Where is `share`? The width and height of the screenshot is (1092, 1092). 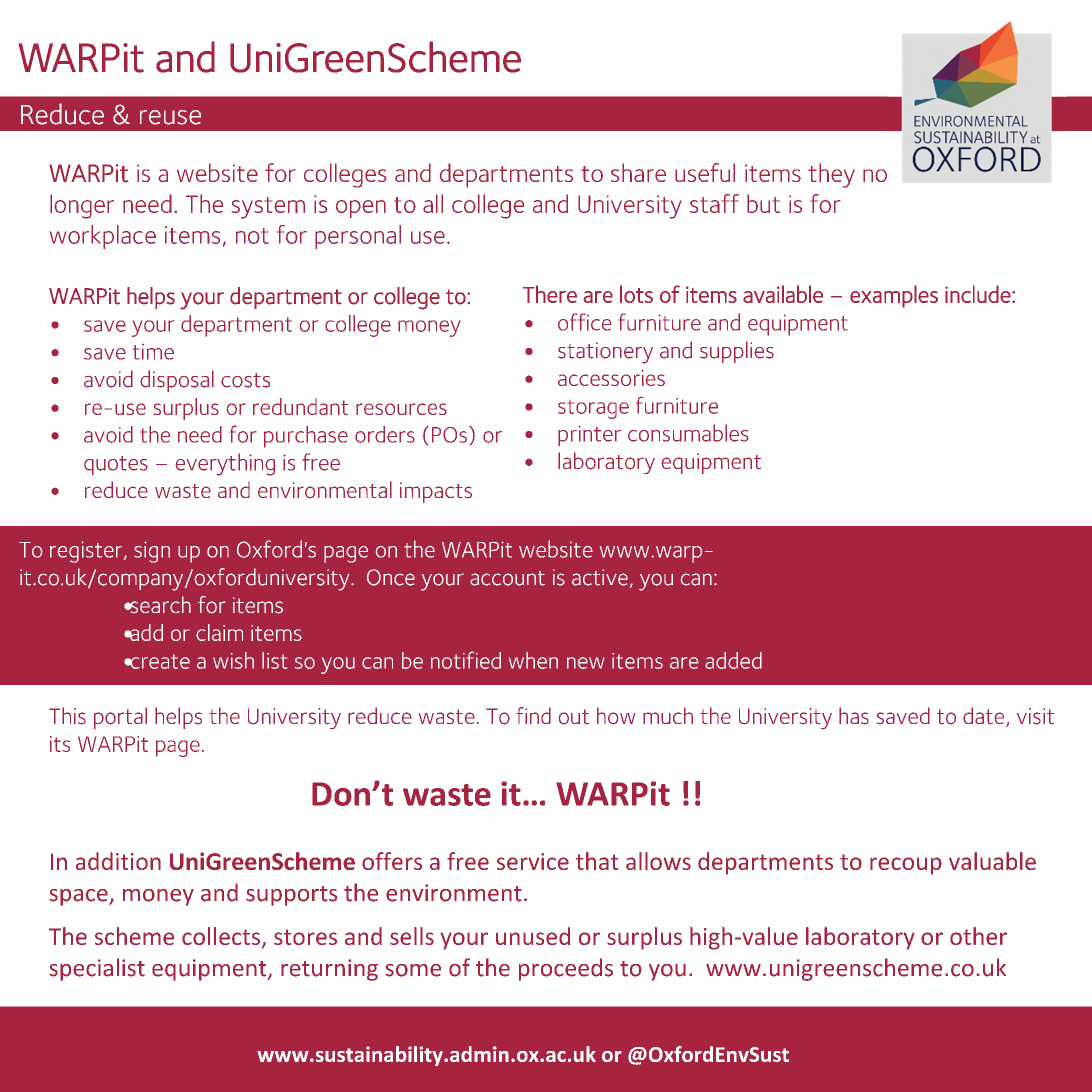 share is located at coordinates (638, 172).
